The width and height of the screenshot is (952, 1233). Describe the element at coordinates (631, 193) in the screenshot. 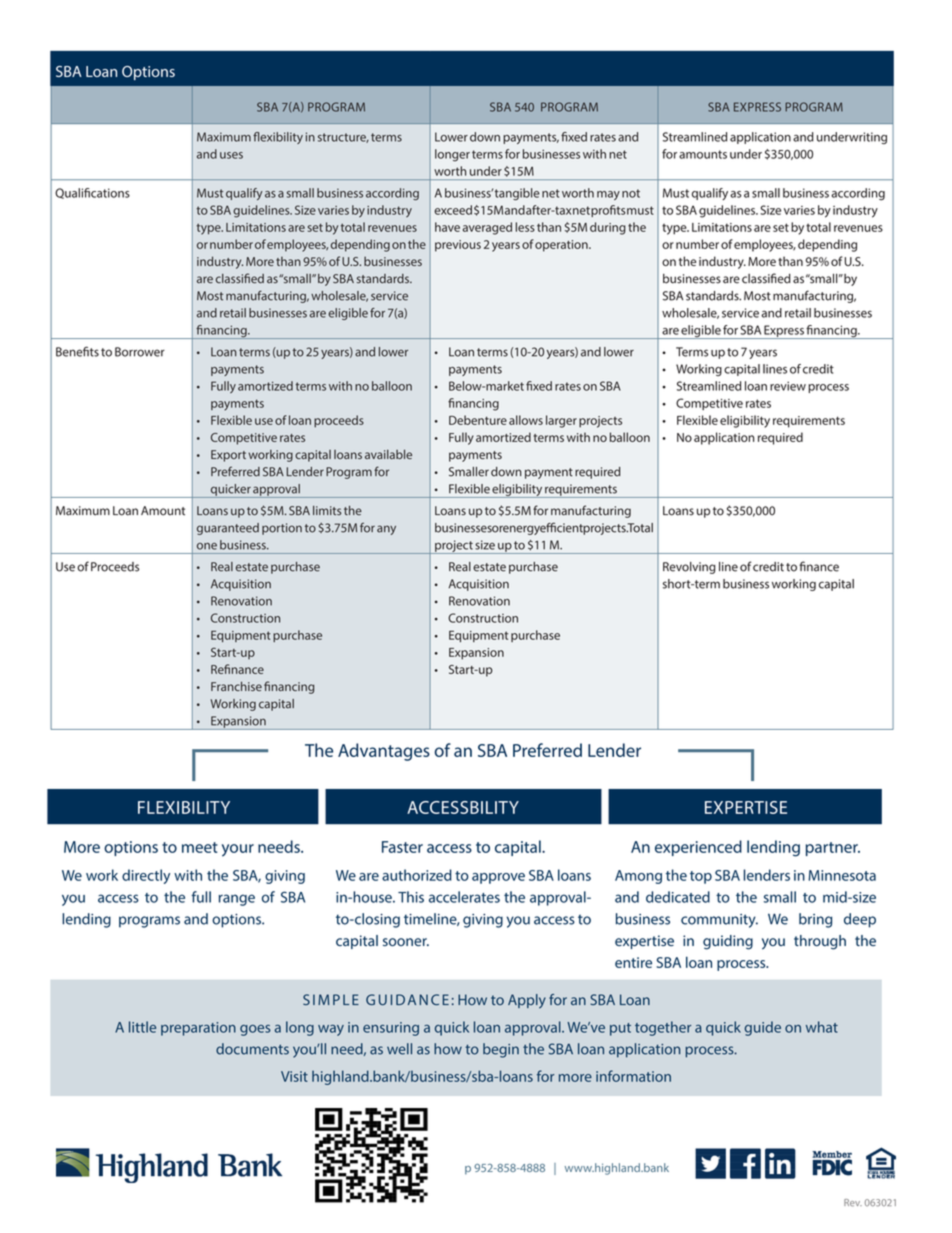

I see `not` at that location.
